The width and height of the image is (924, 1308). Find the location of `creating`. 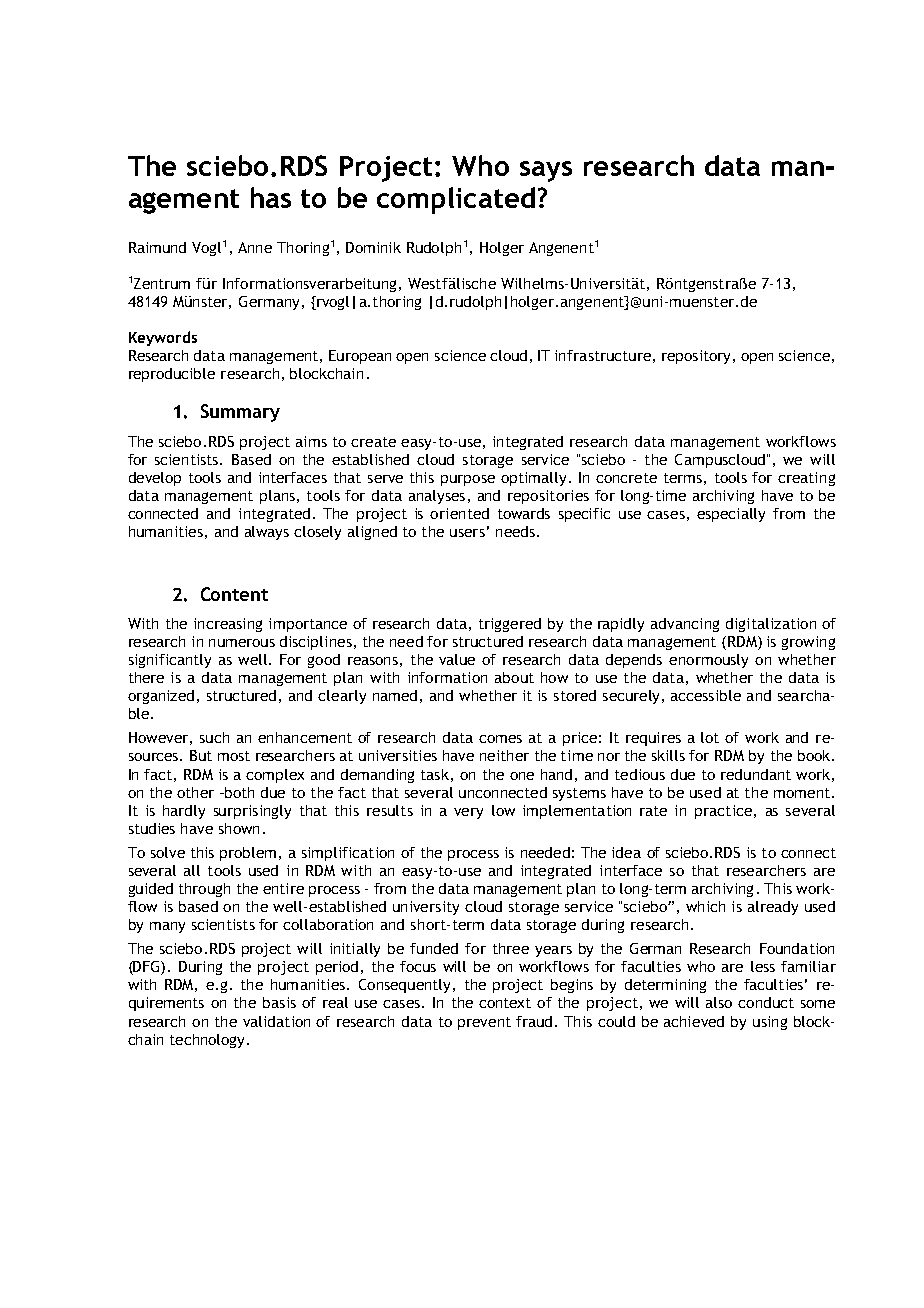

creating is located at coordinates (806, 479).
